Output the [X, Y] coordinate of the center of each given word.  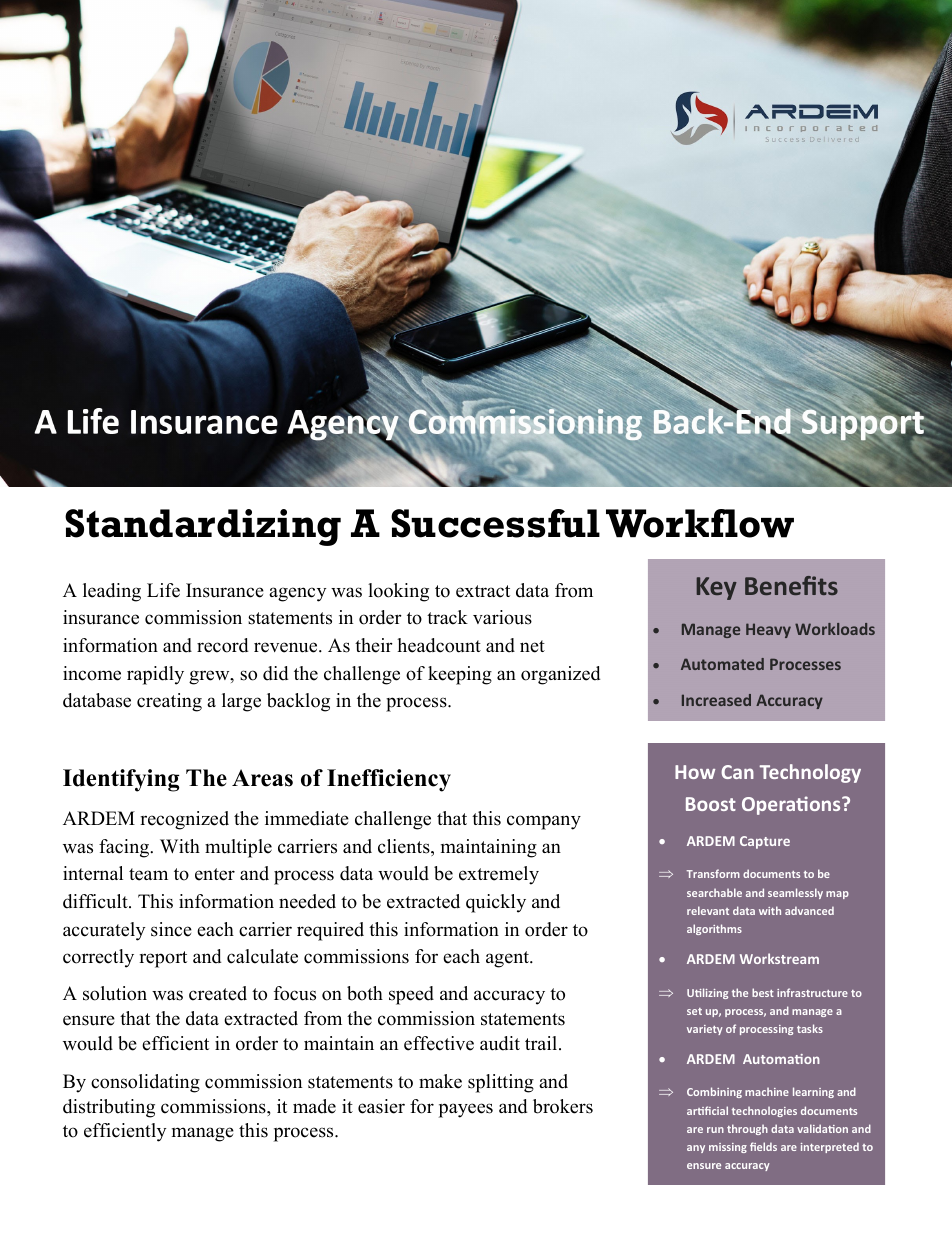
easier [381, 1106]
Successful [495, 523]
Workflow [700, 523]
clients [405, 847]
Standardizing [203, 527]
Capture [765, 842]
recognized [184, 820]
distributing [109, 1108]
